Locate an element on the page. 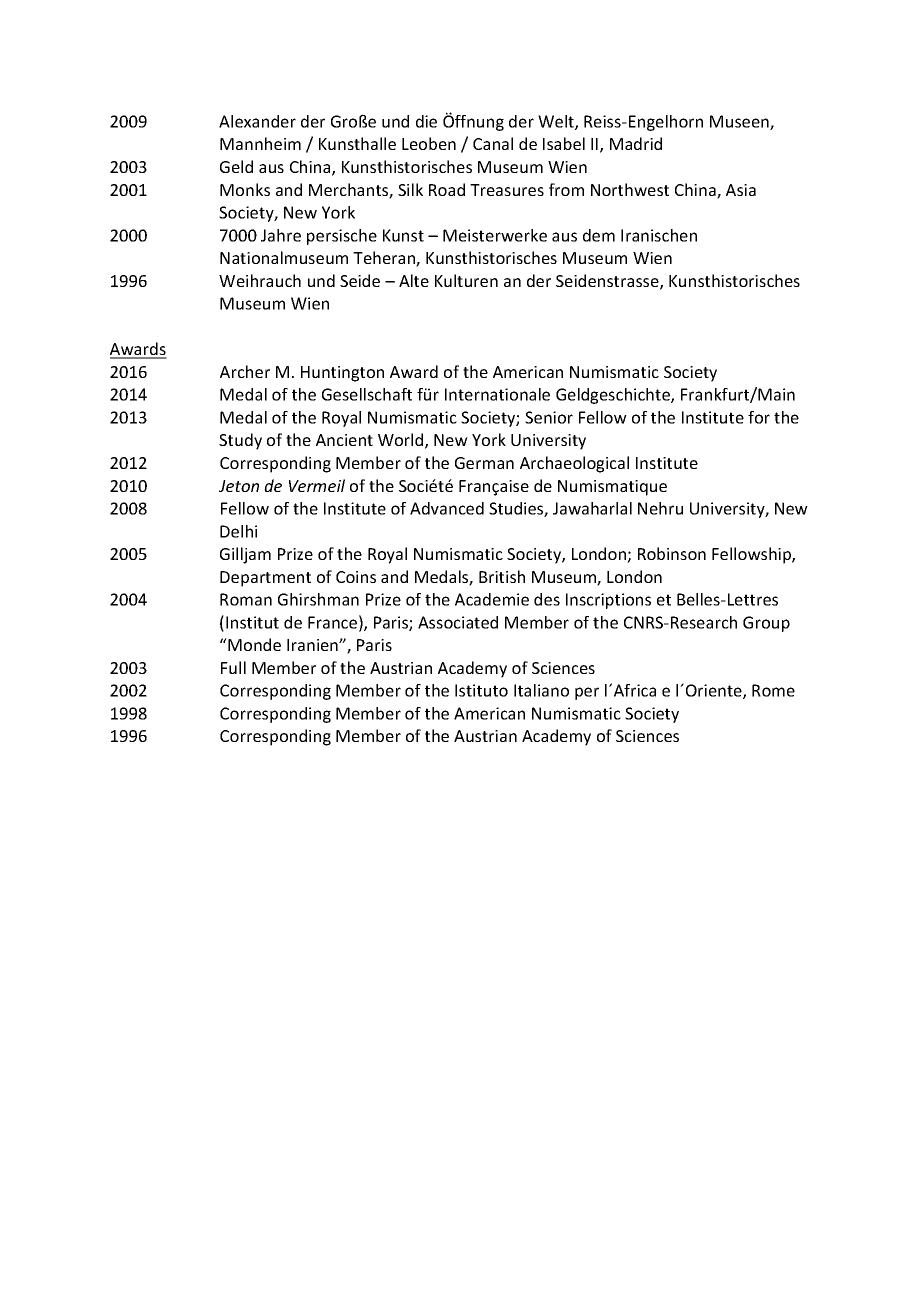 This image has height=1308, width=924. Department is located at coordinates (265, 579).
